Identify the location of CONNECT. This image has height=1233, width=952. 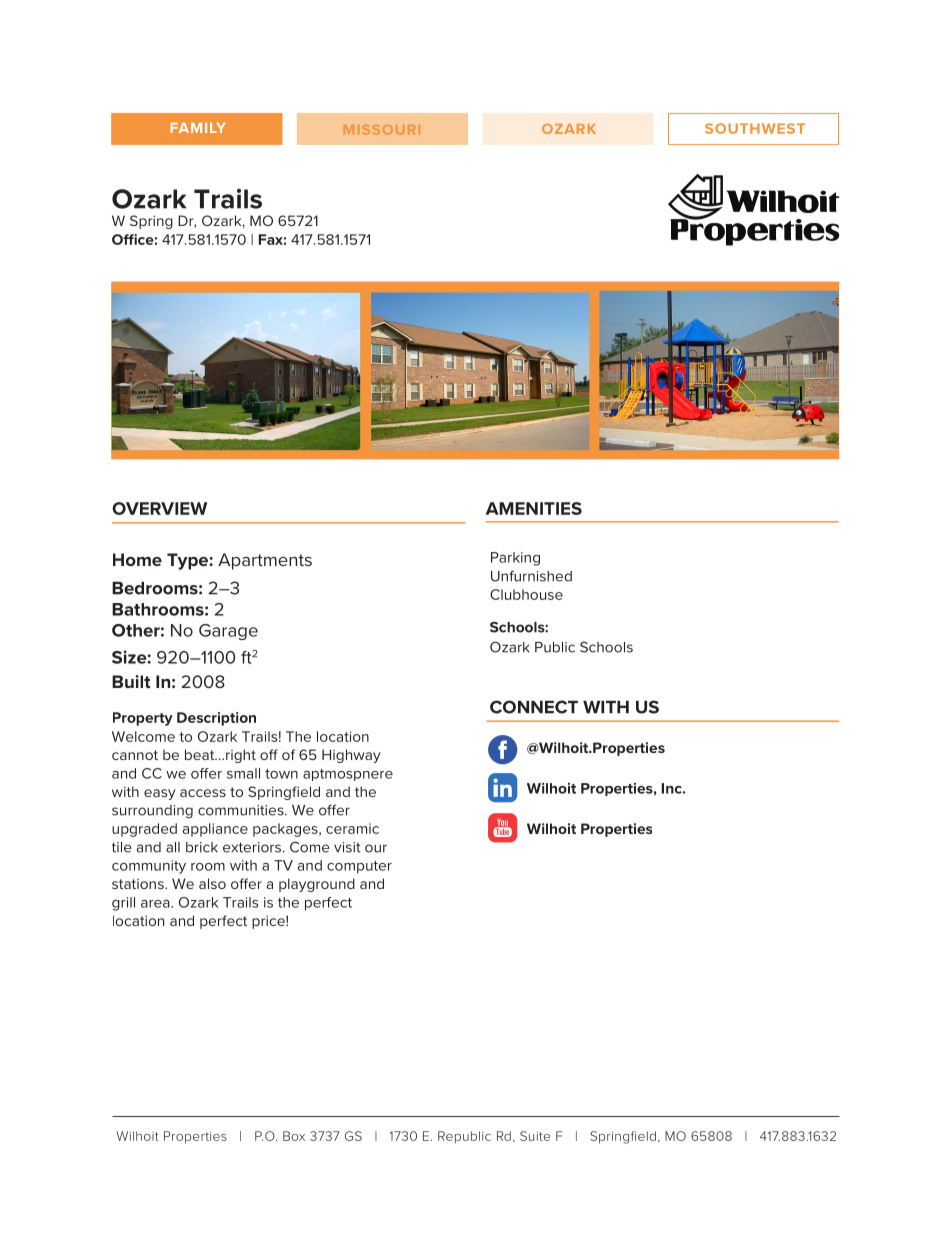
(534, 707).
